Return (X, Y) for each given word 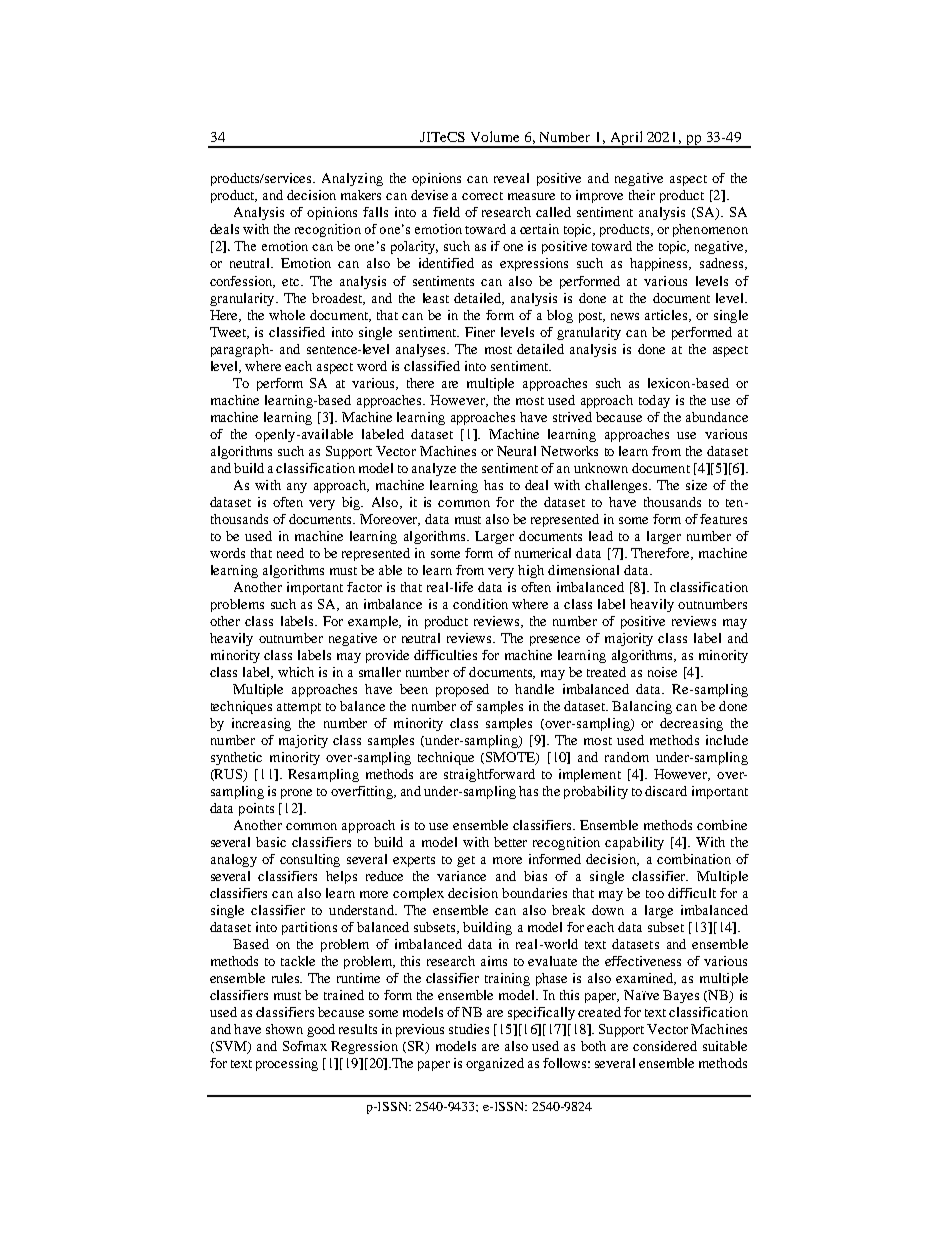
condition (480, 604)
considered (665, 1046)
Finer (480, 332)
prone (296, 794)
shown (284, 1029)
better (510, 842)
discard (666, 791)
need (290, 553)
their (642, 195)
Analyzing (352, 179)
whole (287, 315)
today (654, 401)
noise (662, 672)
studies (469, 1029)
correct (482, 196)
